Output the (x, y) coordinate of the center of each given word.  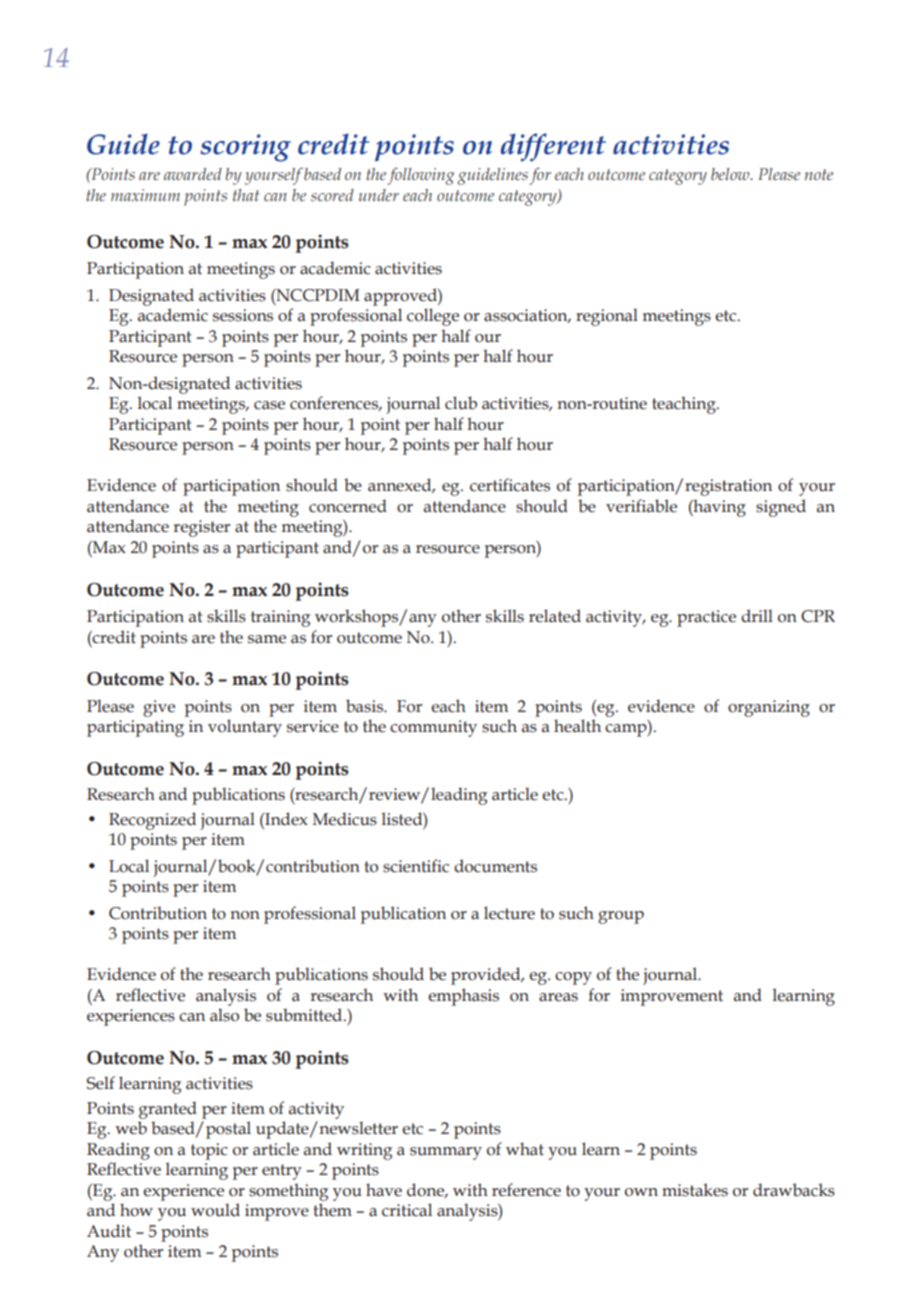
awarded (193, 174)
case (269, 405)
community (433, 728)
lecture (509, 913)
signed (781, 508)
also (224, 1015)
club (461, 403)
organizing (769, 708)
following (420, 176)
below (731, 174)
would (215, 1210)
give (159, 708)
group (621, 917)
